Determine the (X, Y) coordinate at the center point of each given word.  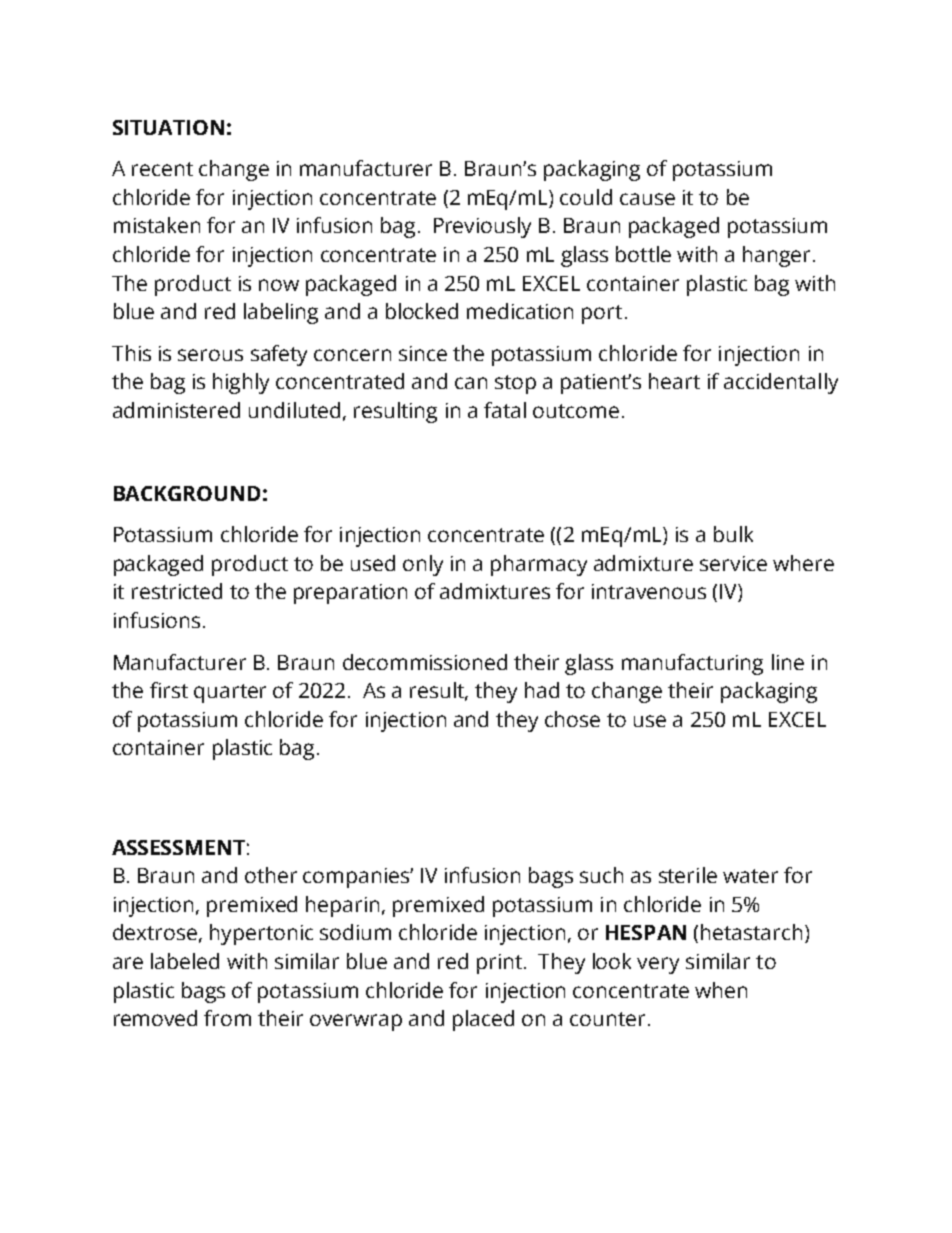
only (423, 565)
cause (647, 199)
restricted (177, 591)
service (733, 563)
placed (483, 1020)
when (721, 990)
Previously (482, 227)
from (227, 1018)
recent (162, 169)
